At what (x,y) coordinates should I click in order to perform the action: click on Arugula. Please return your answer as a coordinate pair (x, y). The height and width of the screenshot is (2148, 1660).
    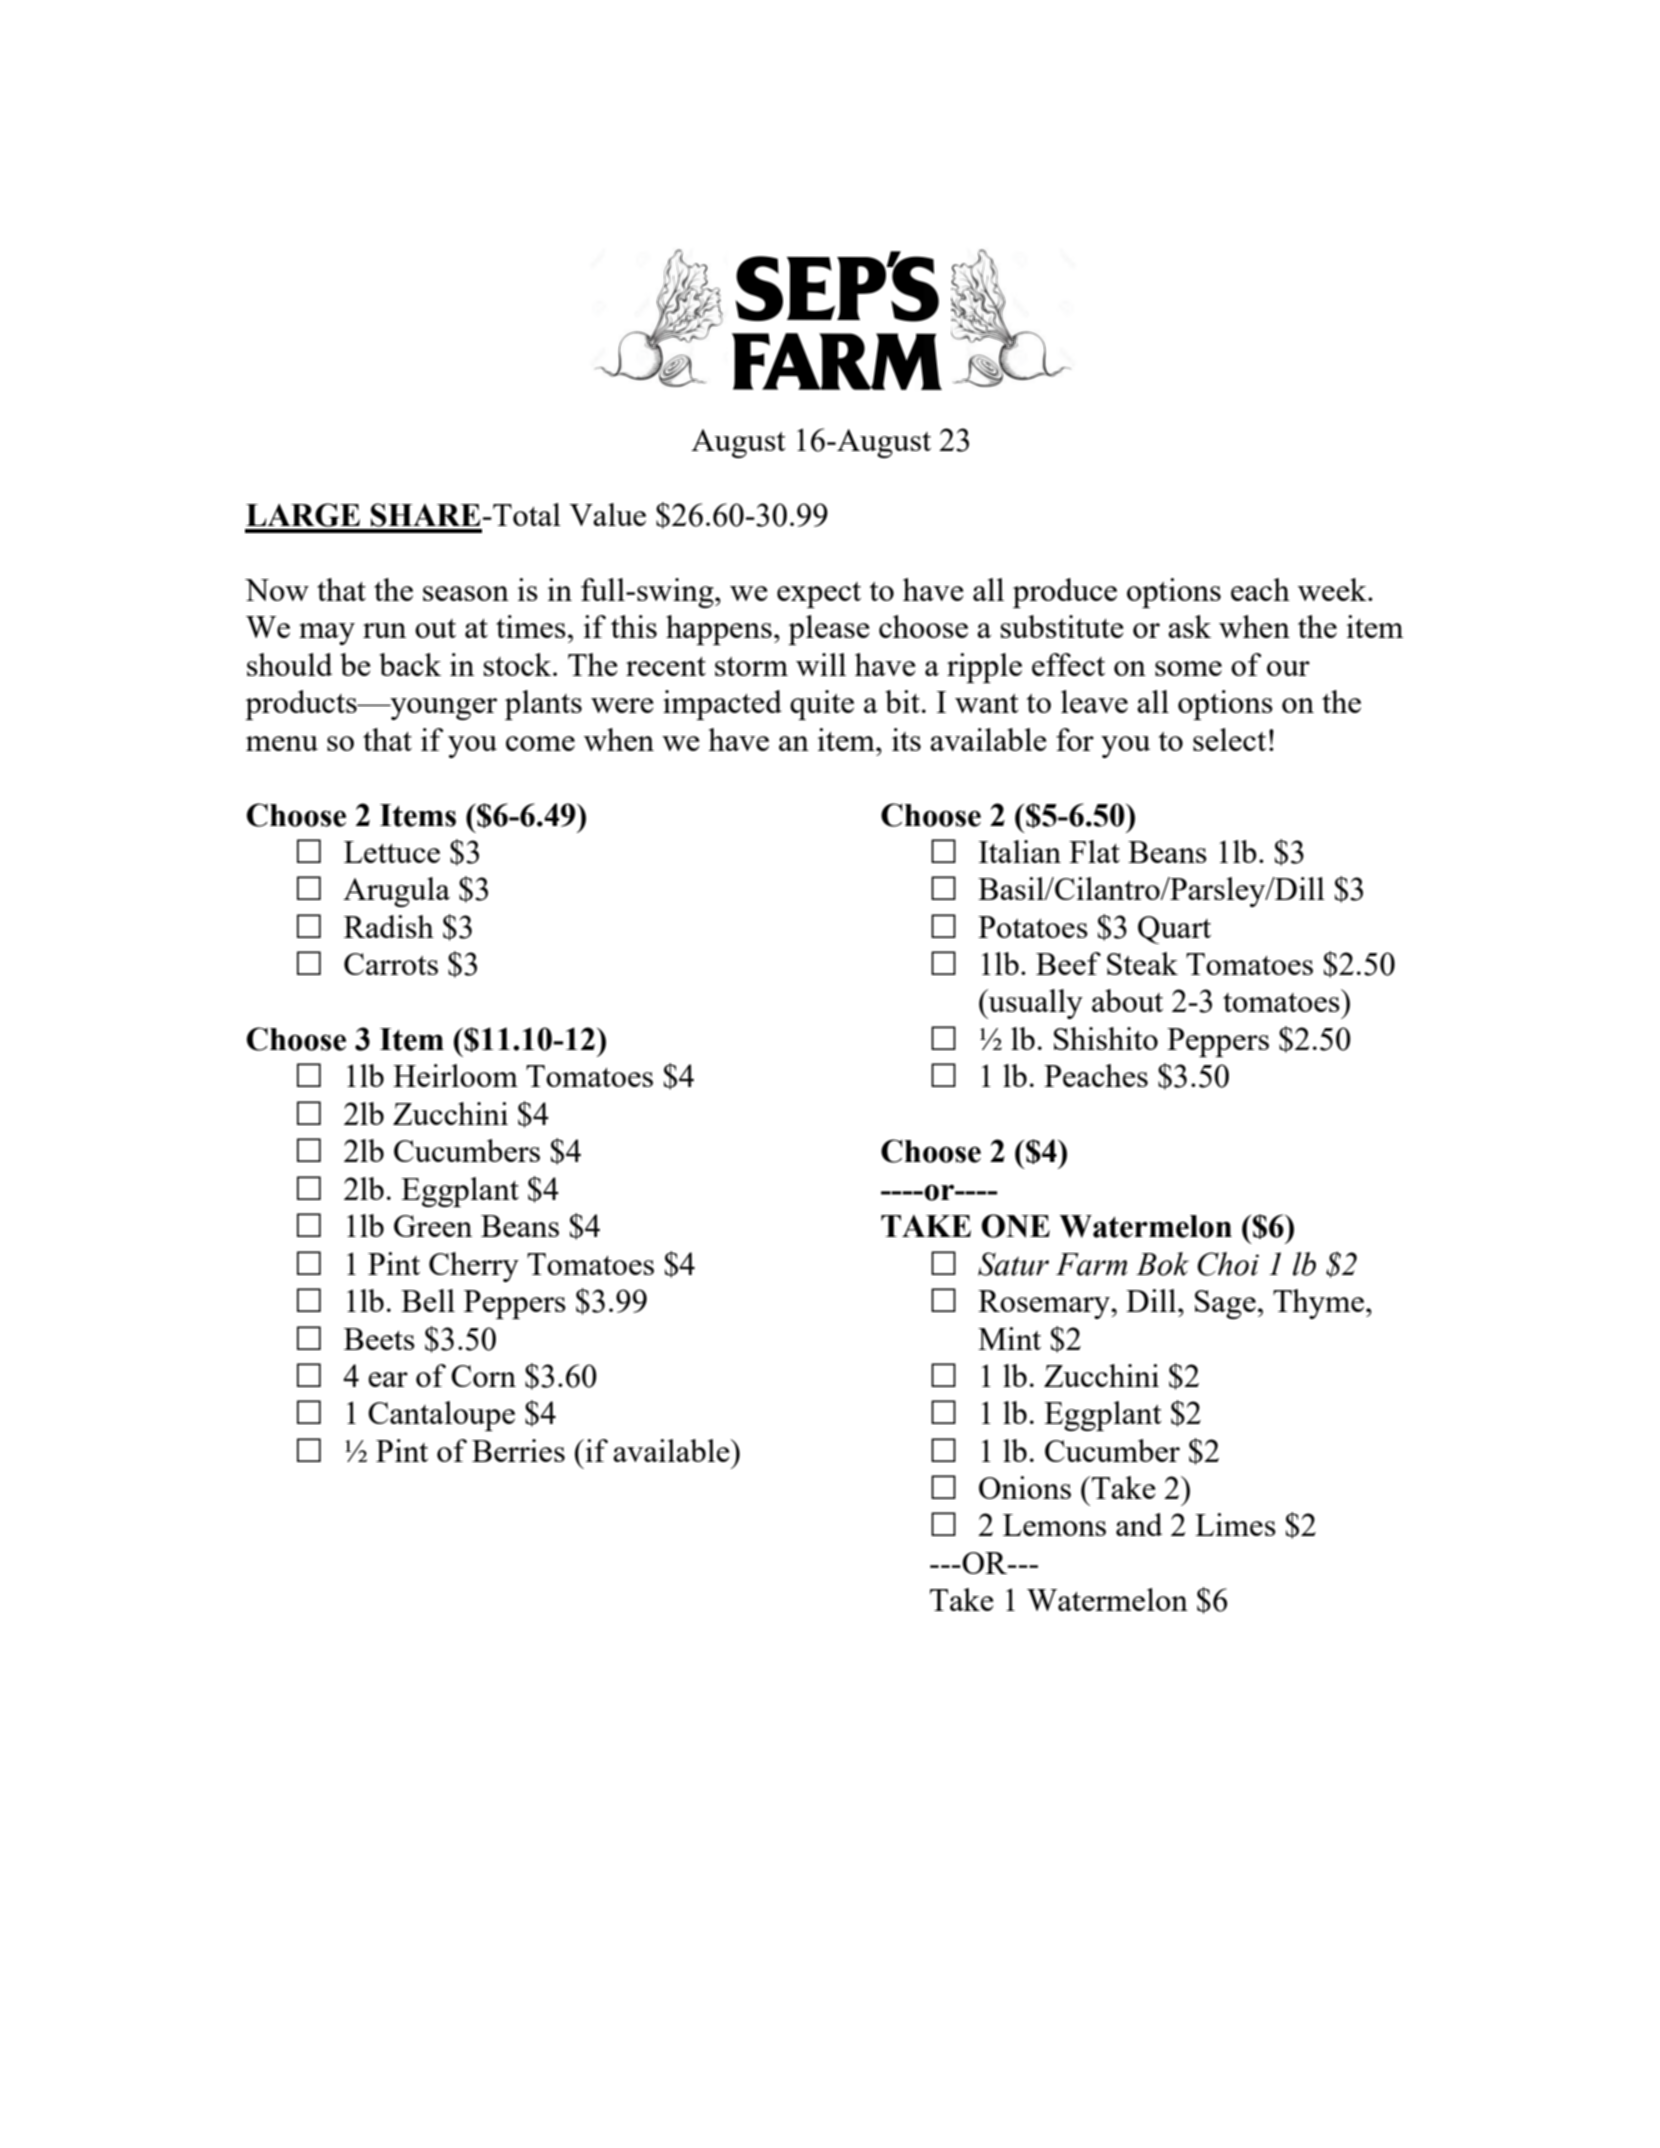
    Looking at the image, I should click on (396, 892).
